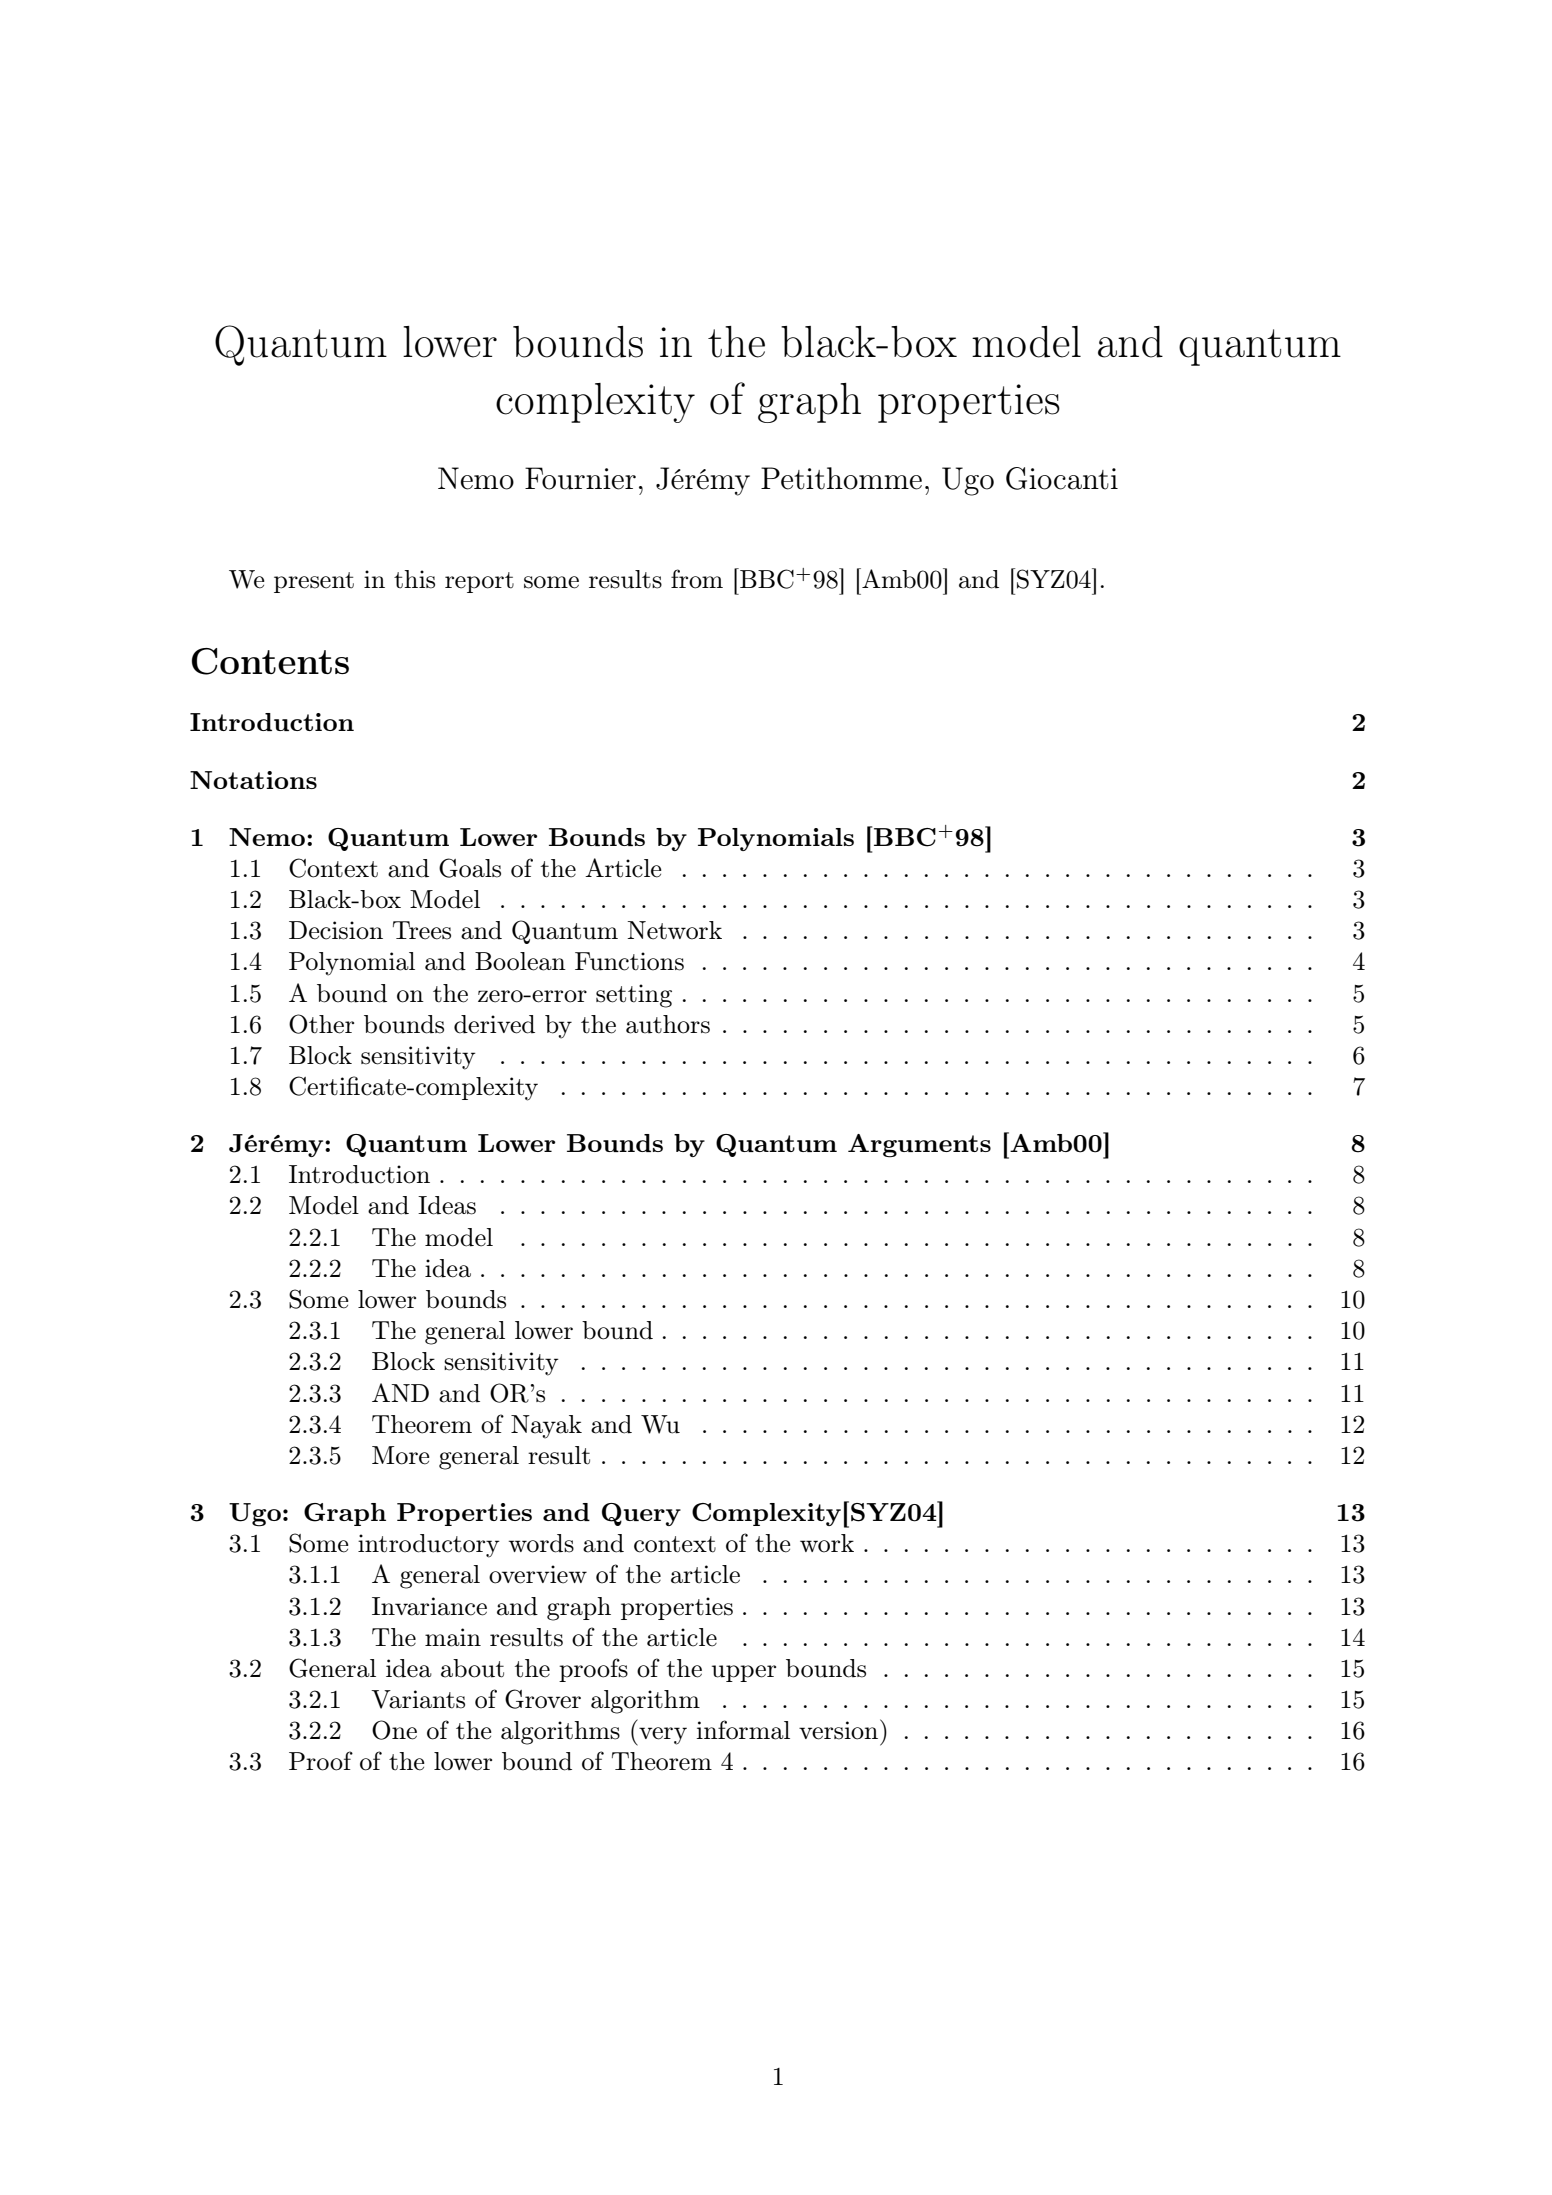  Describe the element at coordinates (840, 1729) in the screenshot. I see `version` at that location.
